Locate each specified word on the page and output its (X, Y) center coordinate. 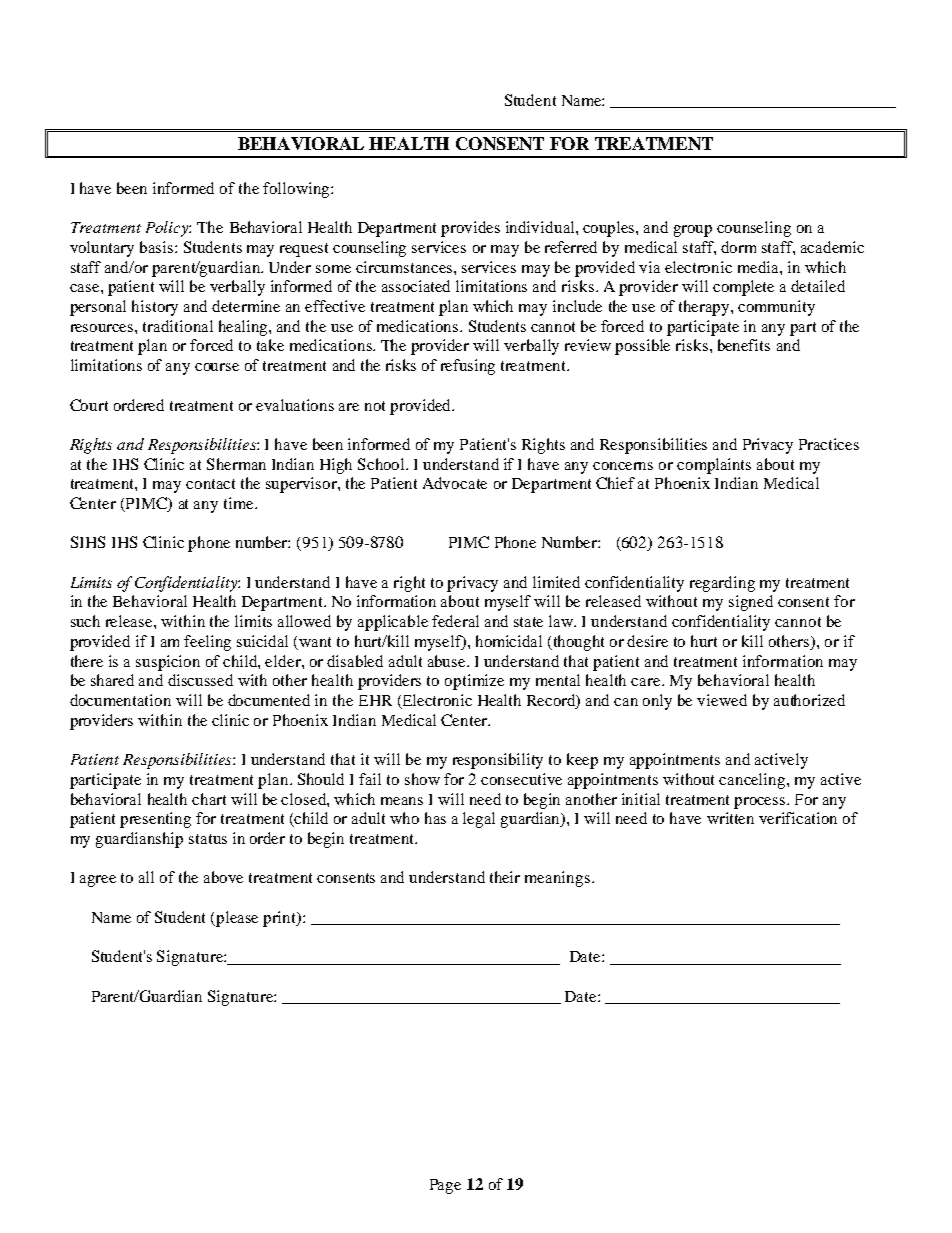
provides (470, 229)
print (281, 919)
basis (158, 247)
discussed (200, 680)
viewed (722, 700)
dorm (738, 247)
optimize (474, 682)
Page (445, 1186)
